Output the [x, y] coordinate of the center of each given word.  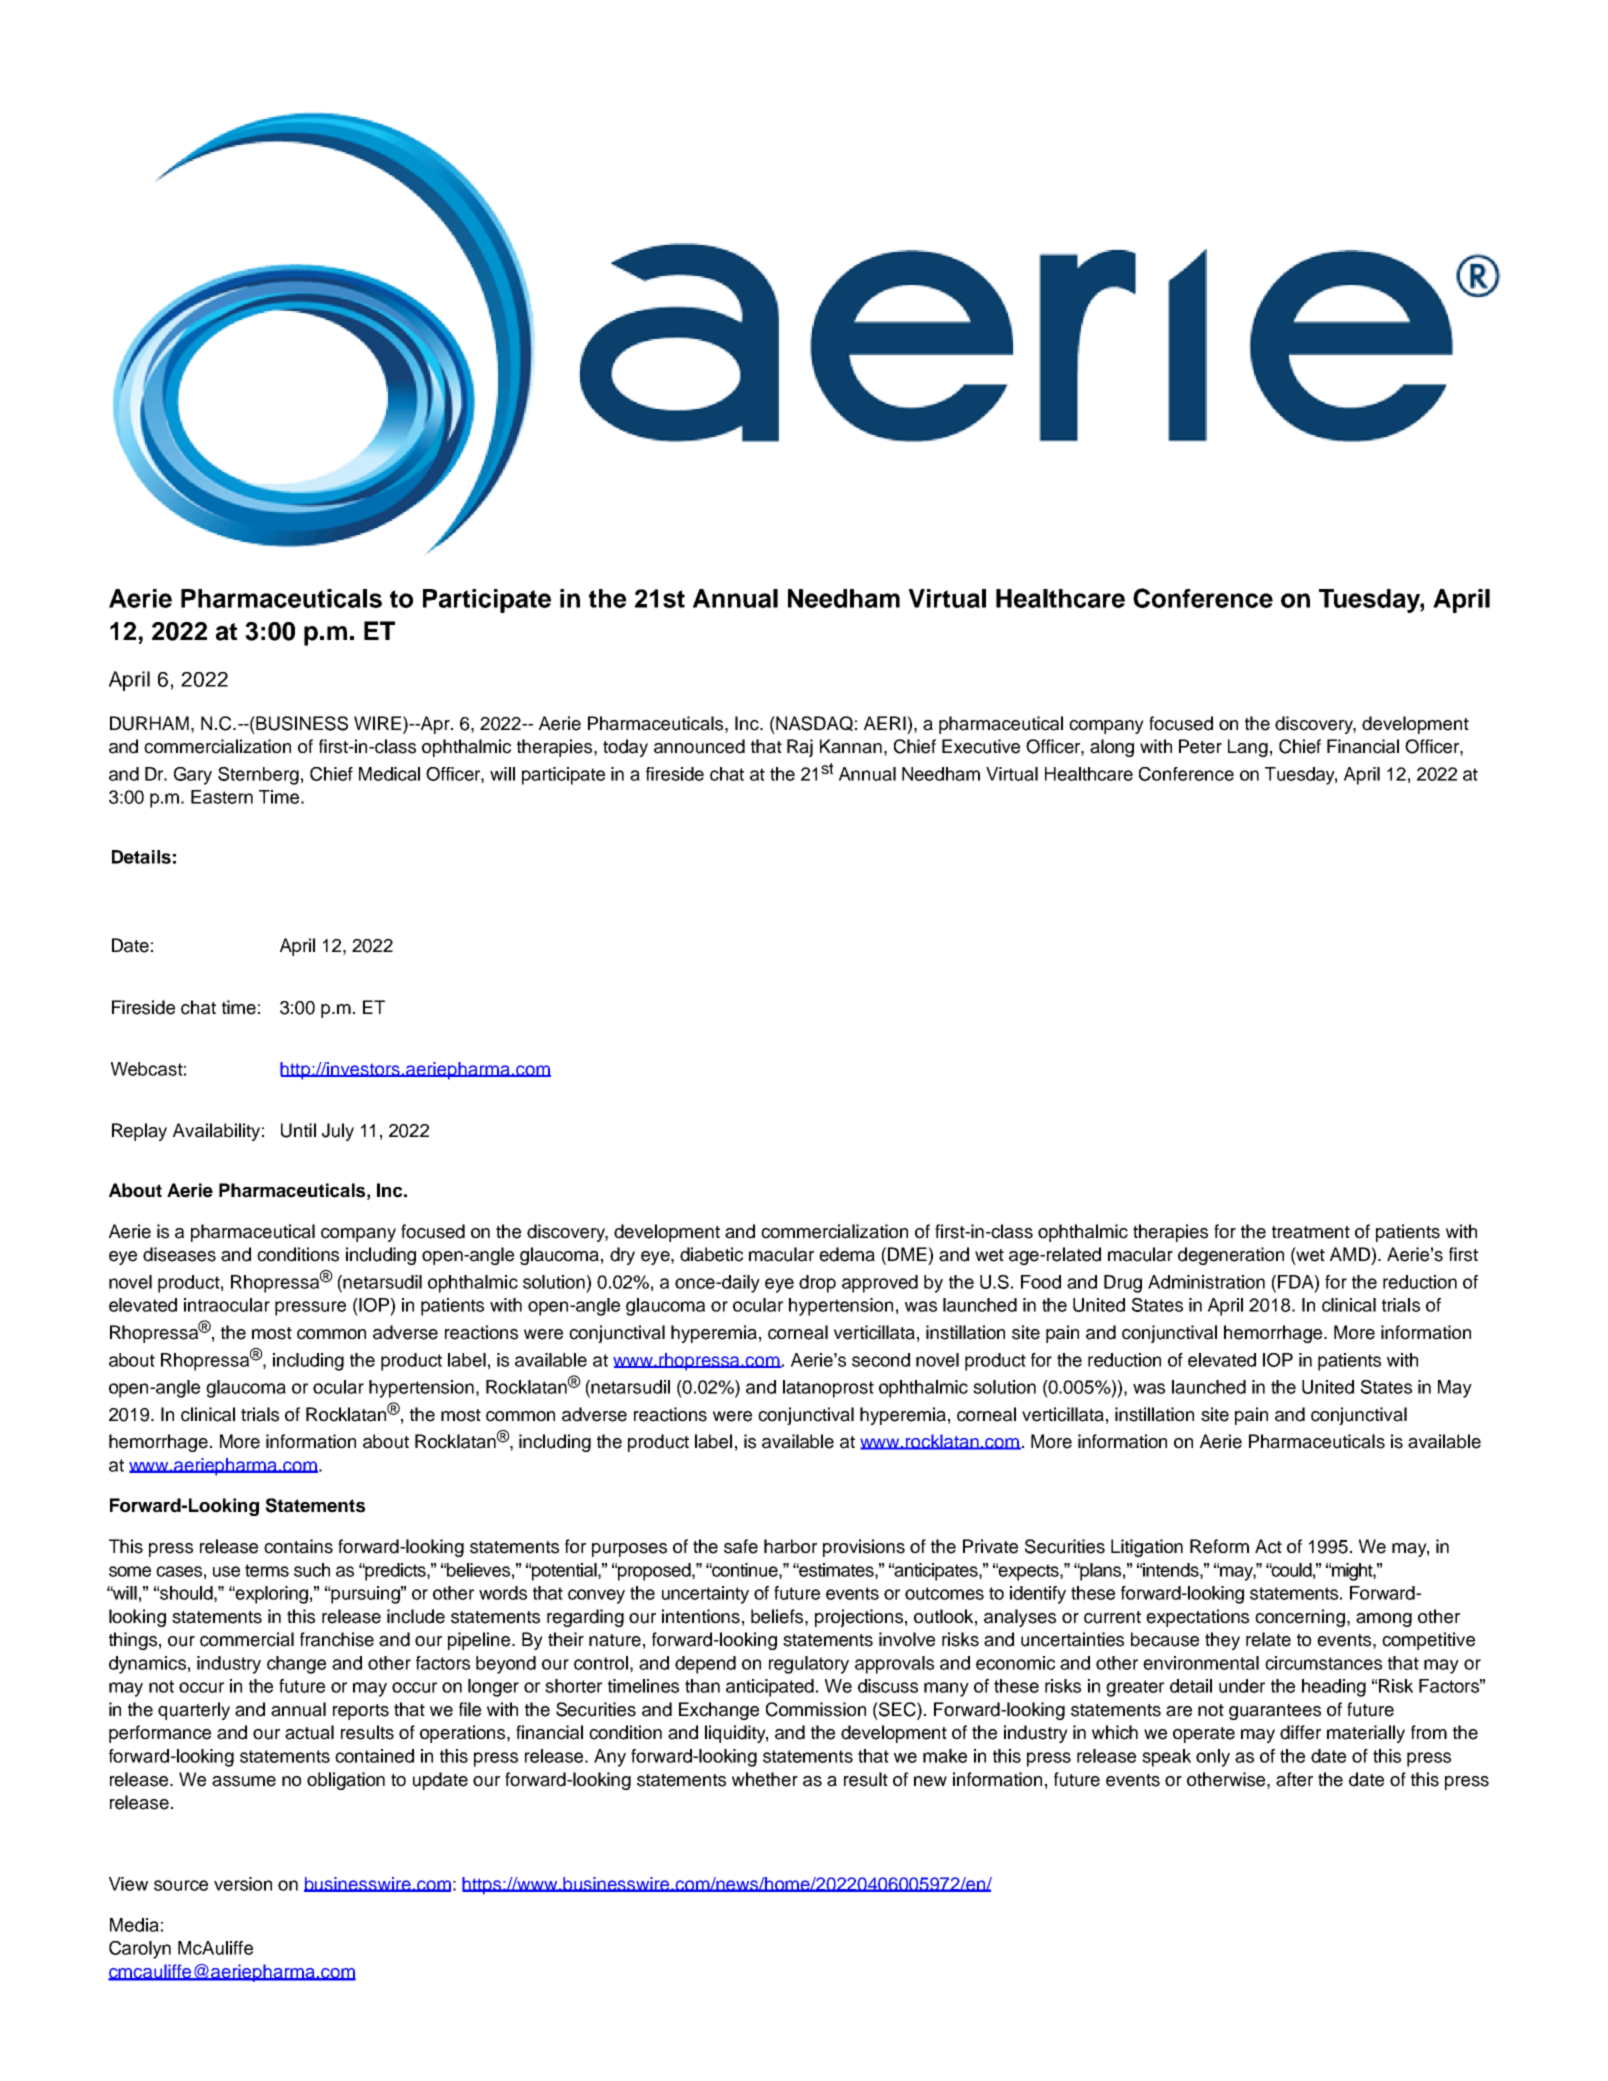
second [881, 1360]
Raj [800, 748]
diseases [179, 1254]
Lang [1248, 748]
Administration [1206, 1282]
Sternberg [258, 776]
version [243, 1884]
